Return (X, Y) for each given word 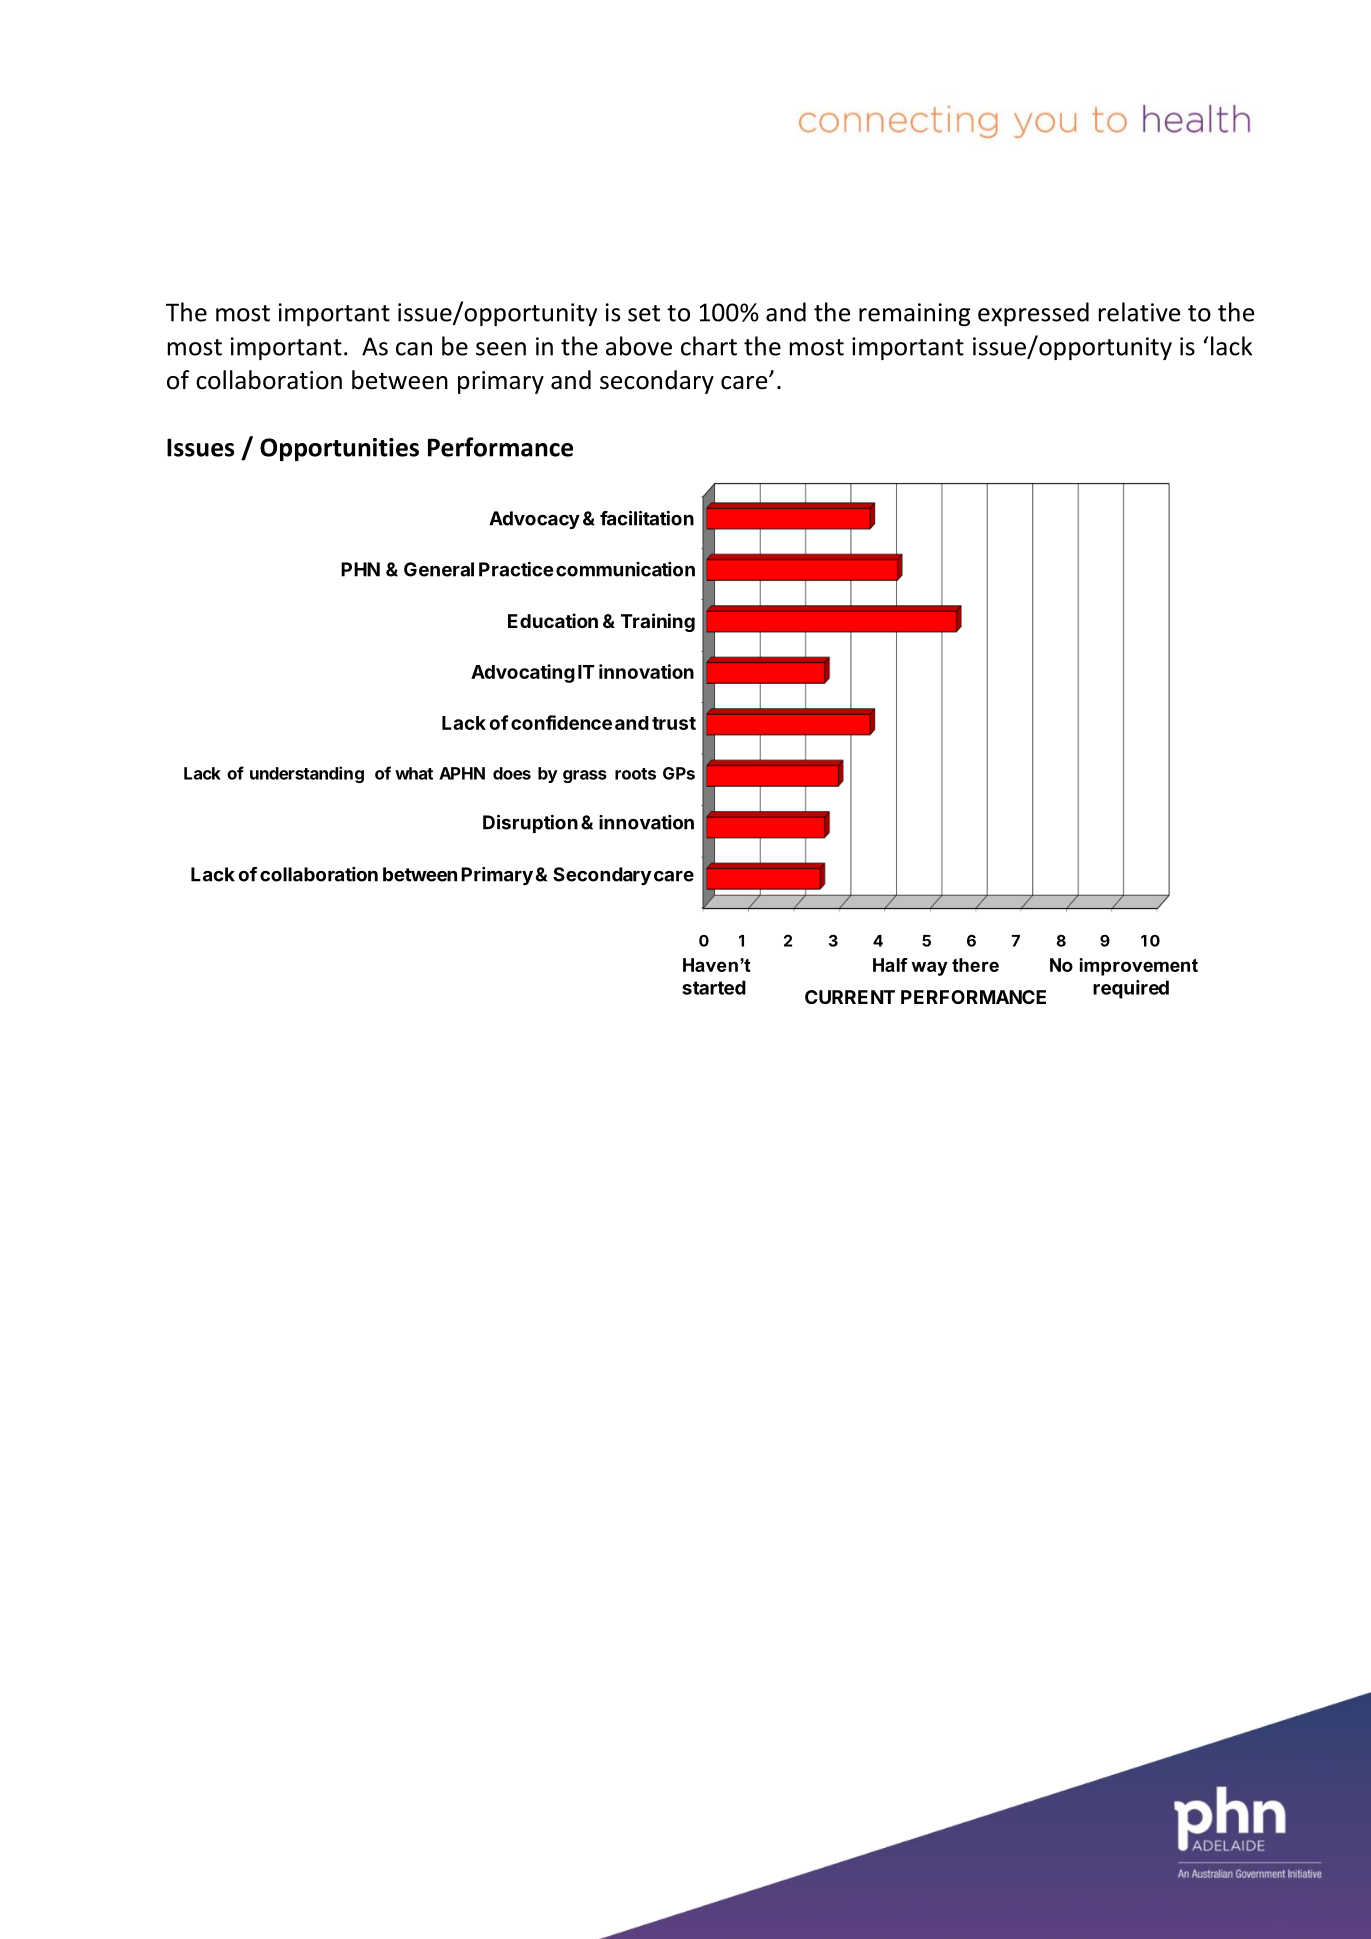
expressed (1033, 314)
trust (674, 723)
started (714, 987)
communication (625, 569)
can (414, 349)
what (414, 773)
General (439, 569)
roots (635, 774)
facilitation (647, 518)
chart (709, 346)
